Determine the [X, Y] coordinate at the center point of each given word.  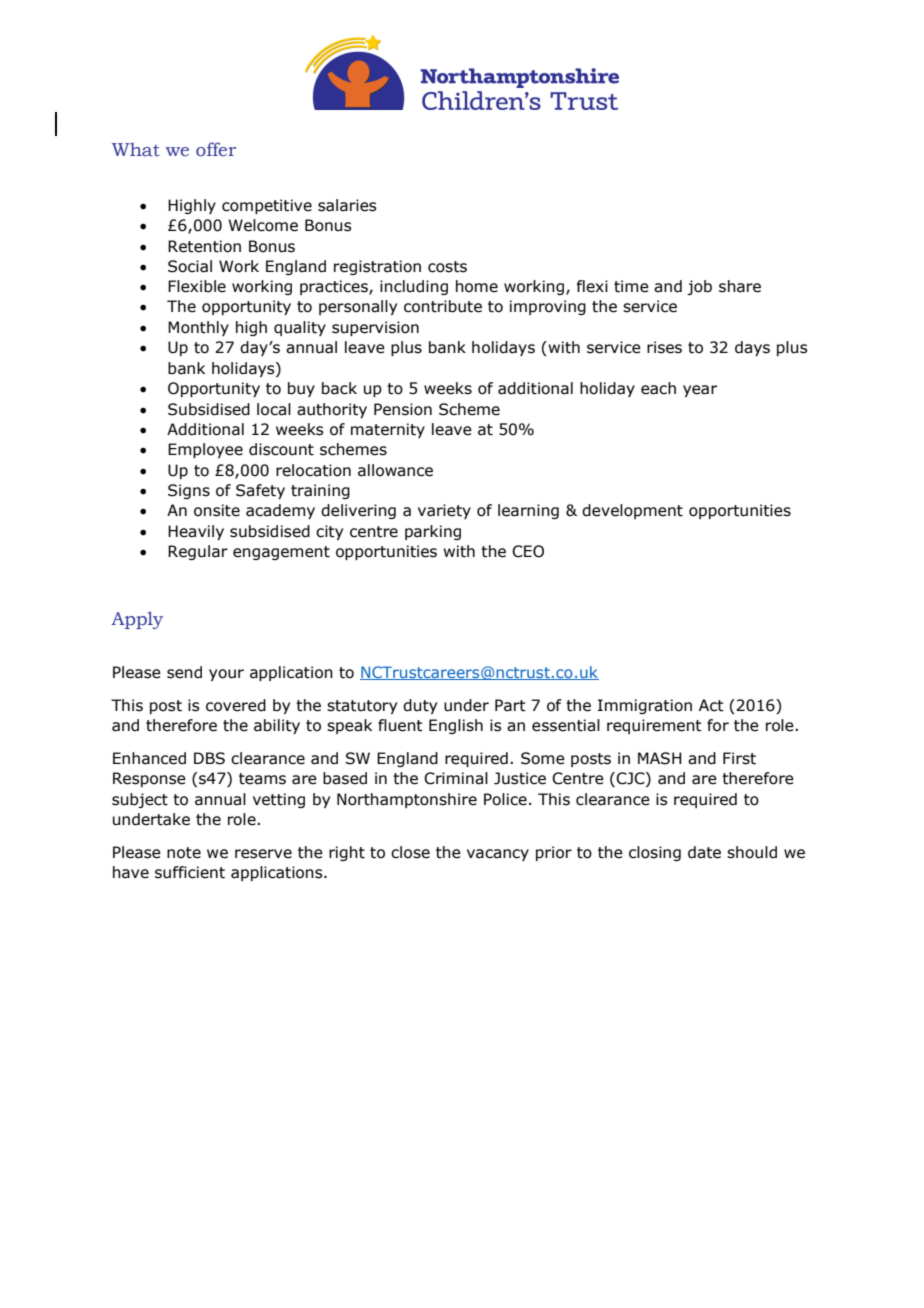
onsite [217, 510]
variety [444, 511]
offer [216, 149]
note [184, 853]
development [632, 511]
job [699, 287]
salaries [347, 205]
